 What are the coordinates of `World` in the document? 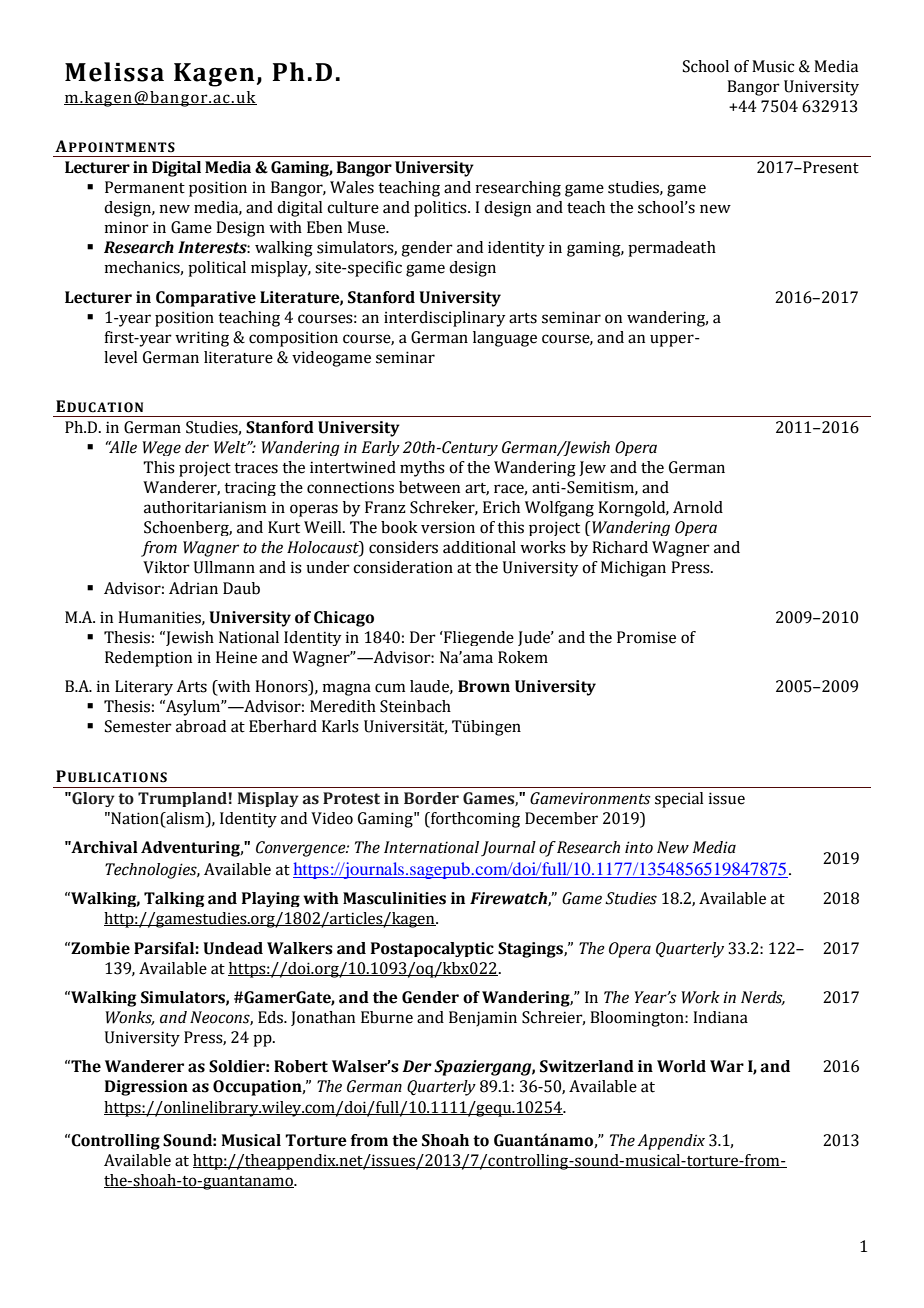 It's located at (681, 1066).
